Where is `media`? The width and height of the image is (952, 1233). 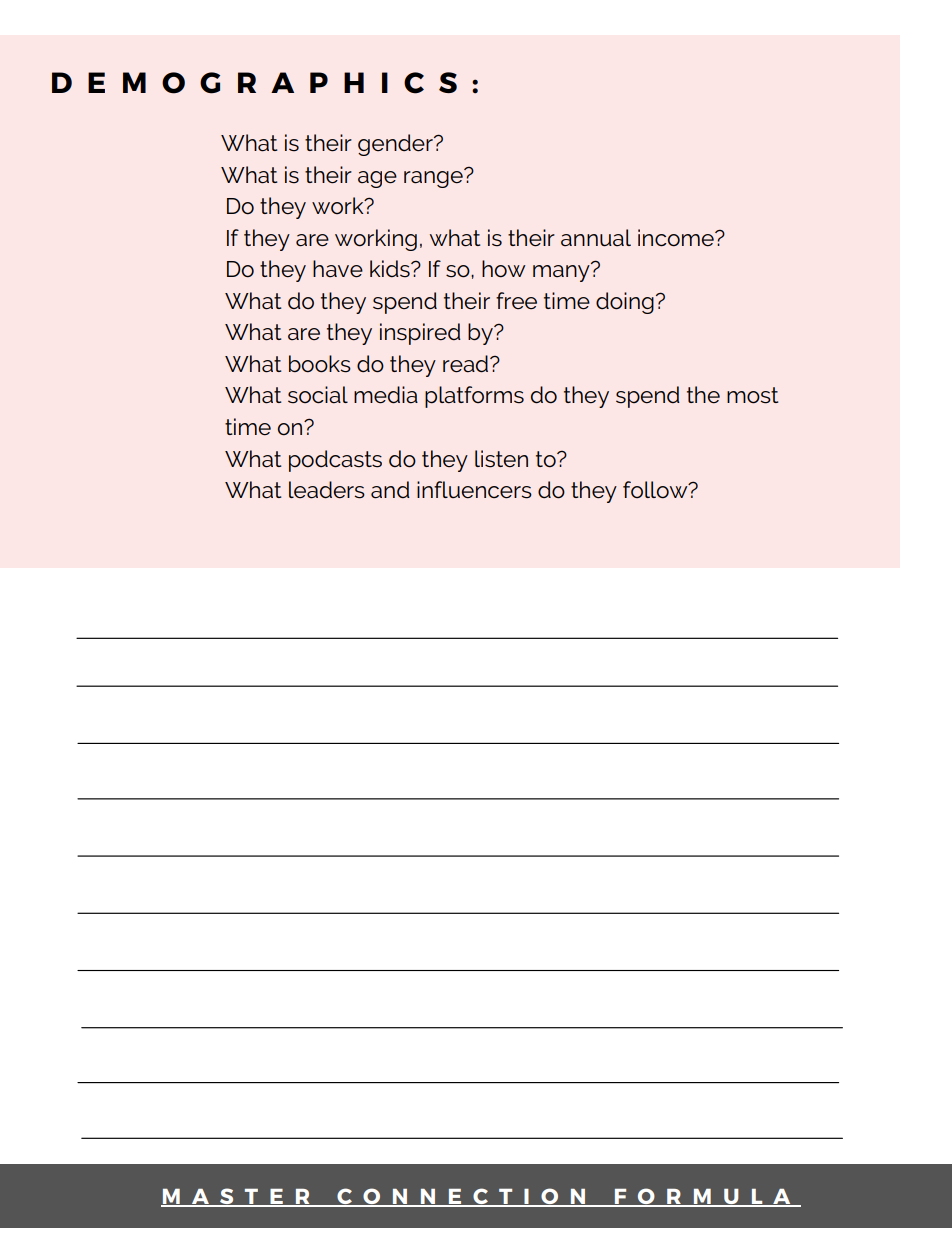
media is located at coordinates (386, 395).
